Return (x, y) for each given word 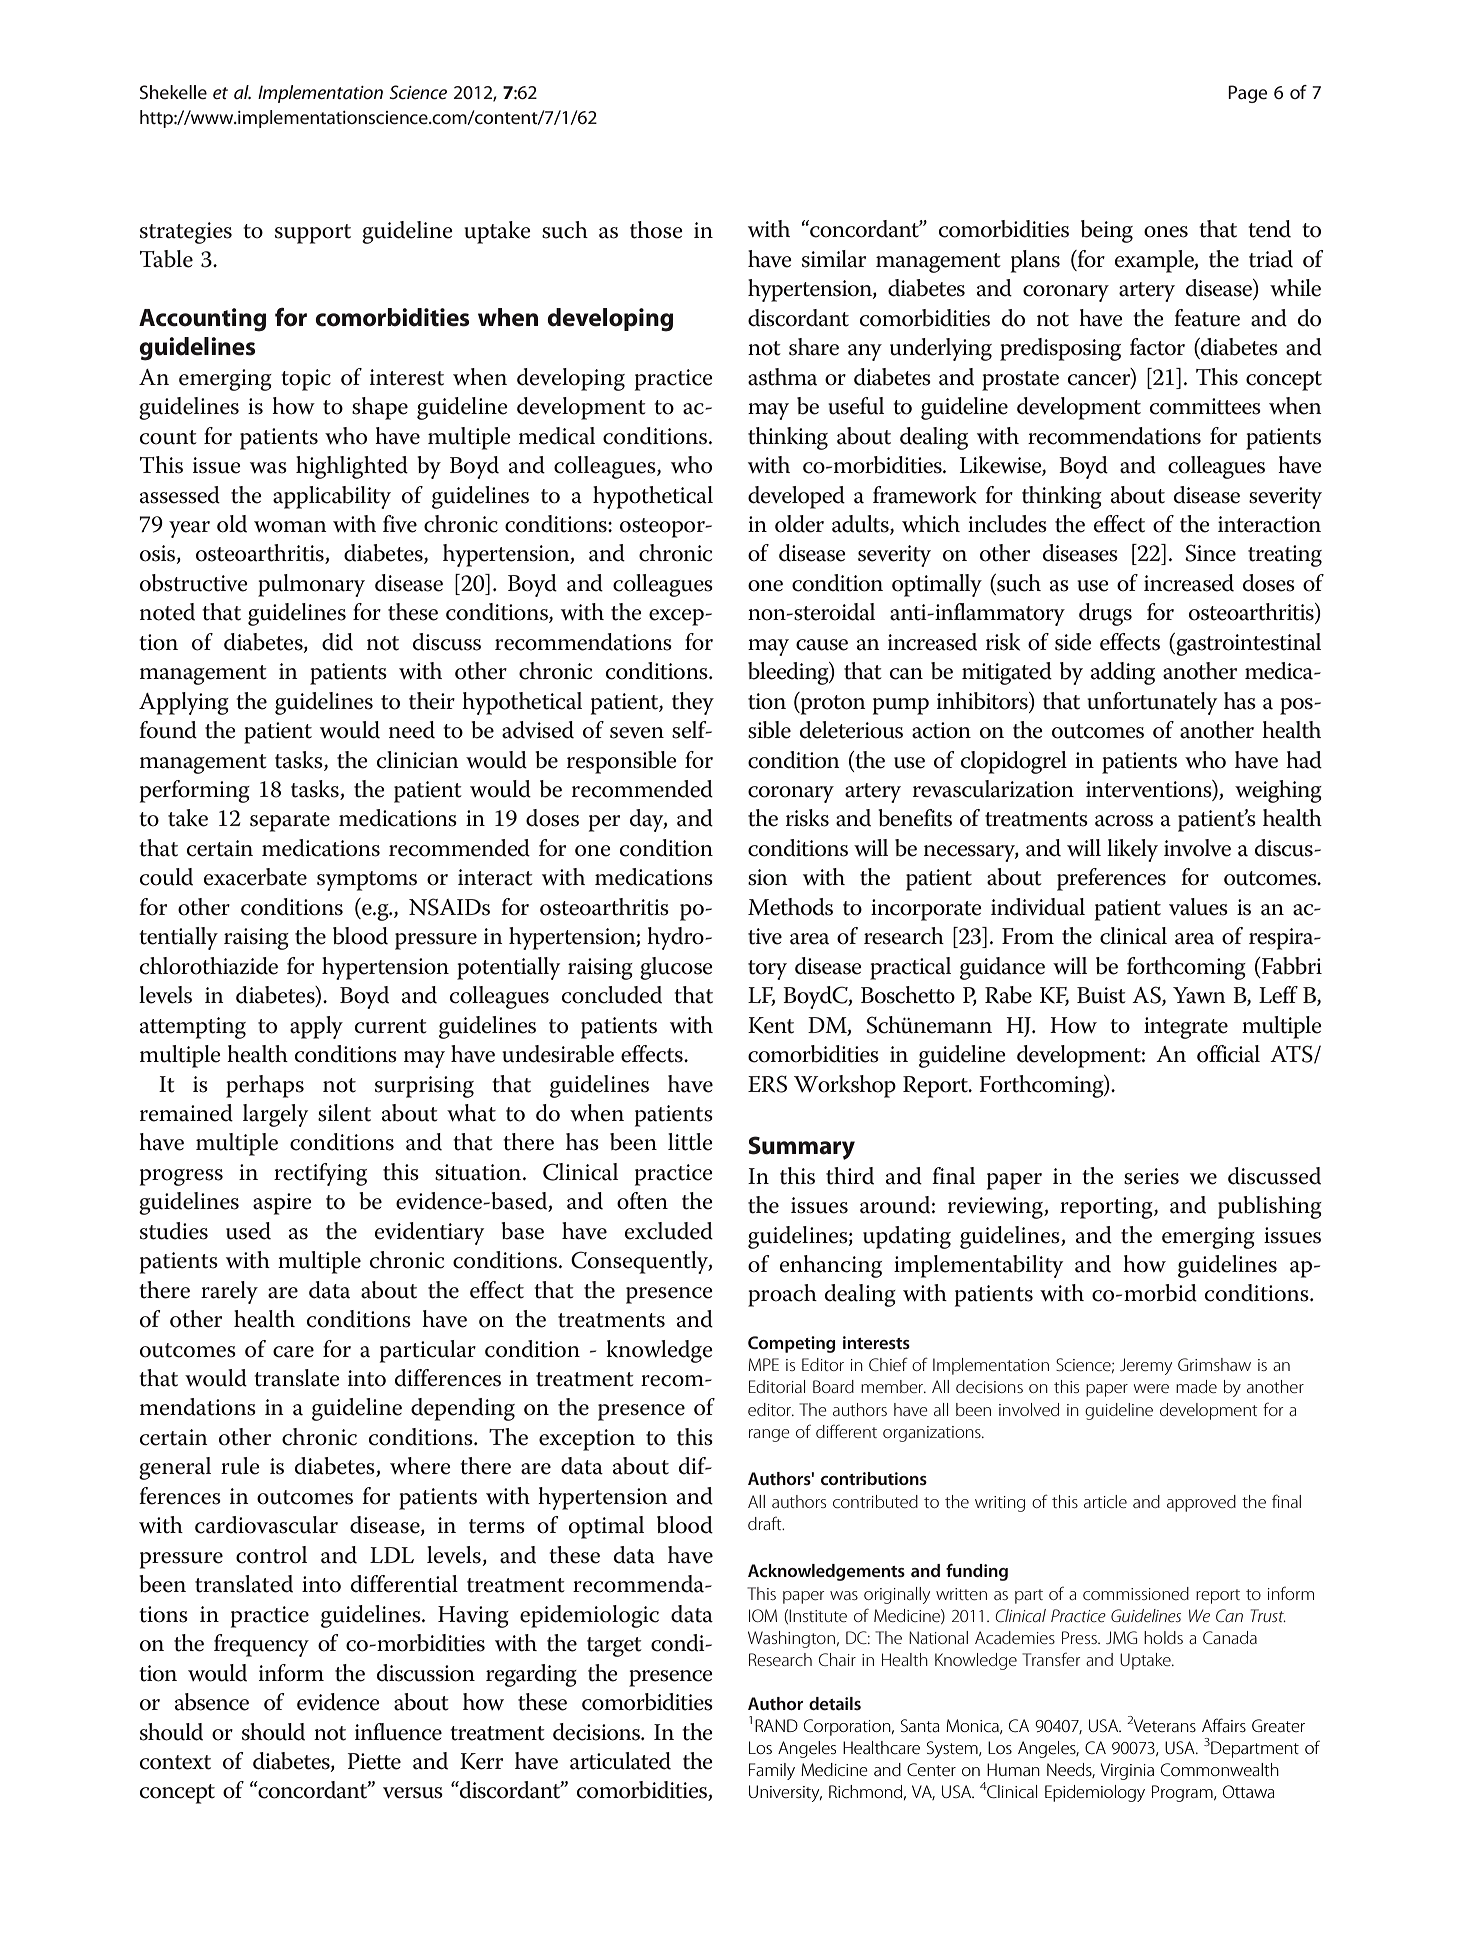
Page (1248, 94)
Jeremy (1146, 1366)
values (1198, 907)
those (656, 230)
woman (290, 527)
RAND (776, 1725)
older (799, 524)
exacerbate (255, 877)
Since (1210, 553)
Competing (791, 1344)
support (313, 234)
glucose (676, 968)
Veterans (1165, 1725)
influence (398, 1732)
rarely (229, 1292)
